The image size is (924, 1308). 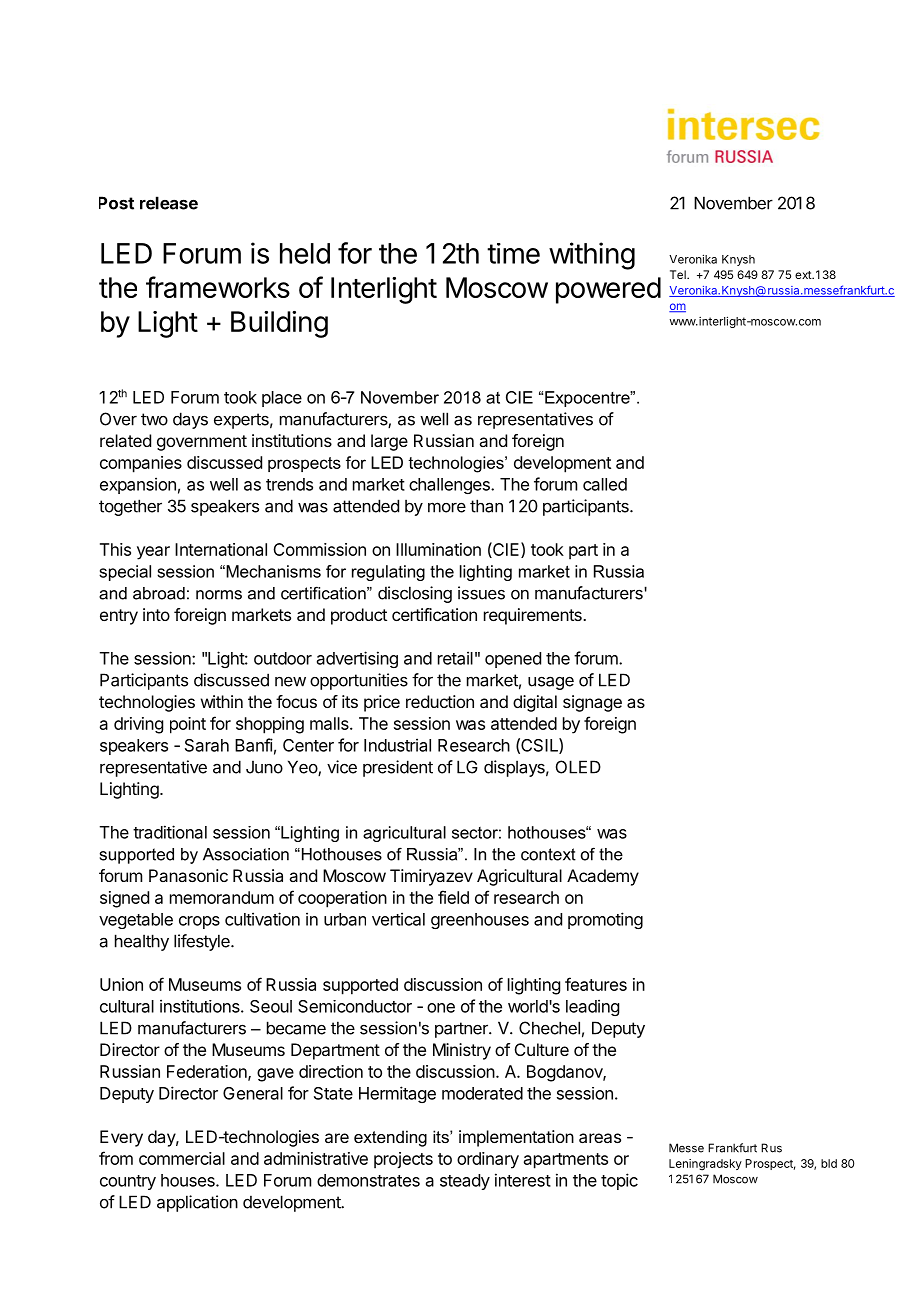 What do you see at coordinates (605, 484) in the screenshot?
I see `called` at bounding box center [605, 484].
